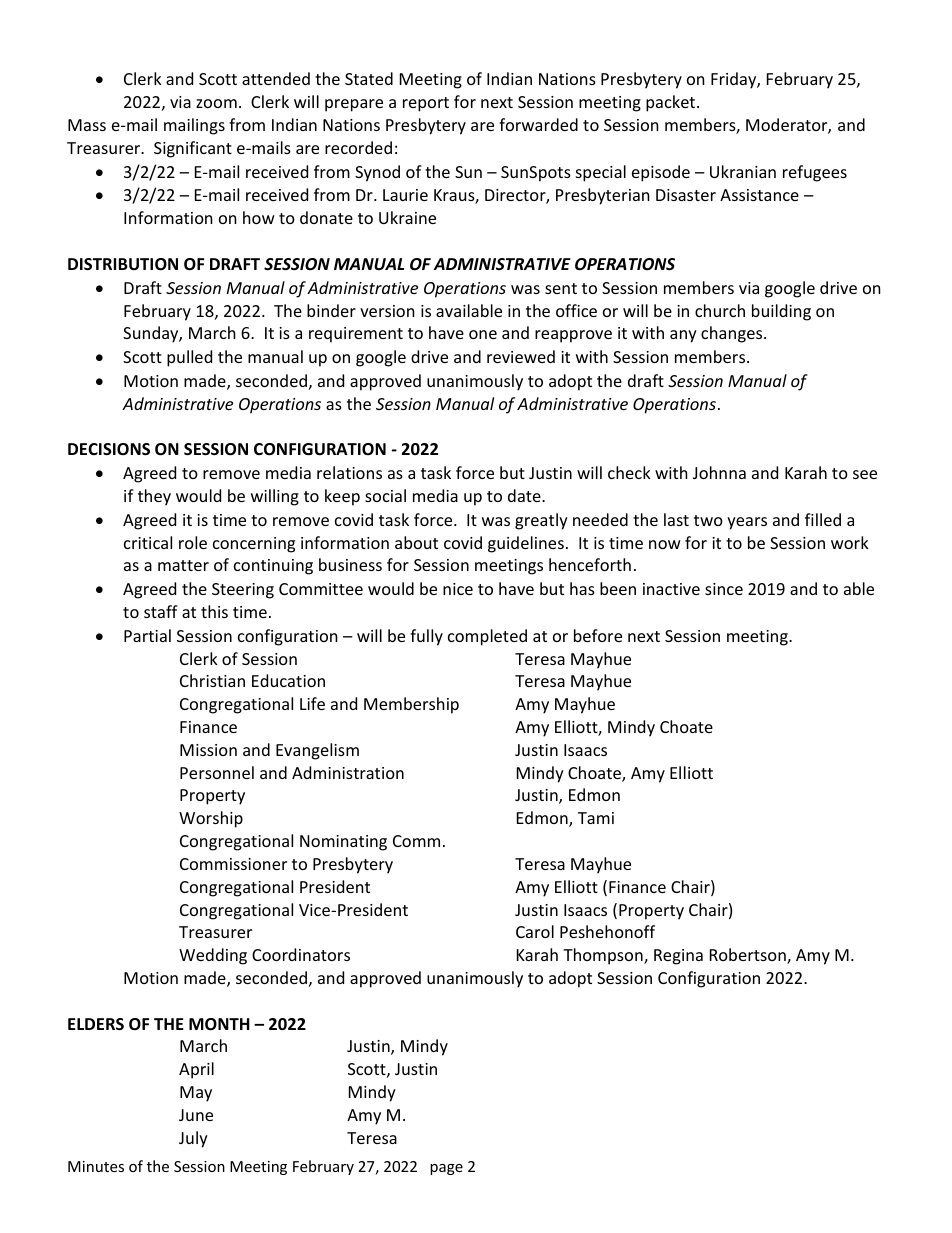 This screenshot has height=1233, width=952. What do you see at coordinates (535, 931) in the screenshot?
I see `Carol` at bounding box center [535, 931].
